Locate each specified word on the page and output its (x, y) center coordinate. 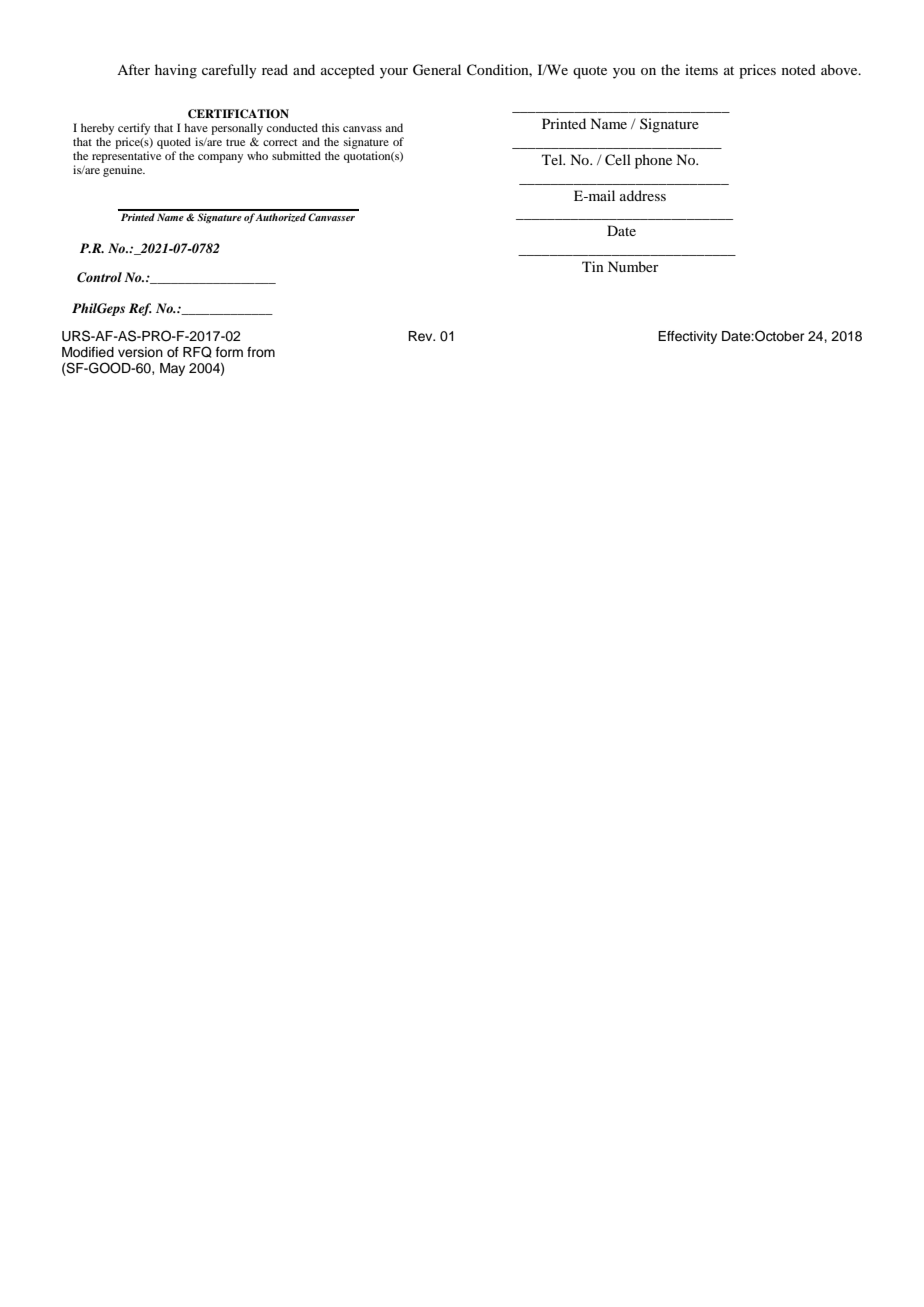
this (330, 127)
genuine (124, 171)
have (196, 127)
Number (633, 266)
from (261, 352)
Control (99, 277)
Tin (593, 266)
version (140, 352)
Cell (618, 160)
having (176, 71)
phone (653, 161)
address (643, 195)
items (701, 69)
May (172, 369)
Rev (421, 336)
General (437, 70)
